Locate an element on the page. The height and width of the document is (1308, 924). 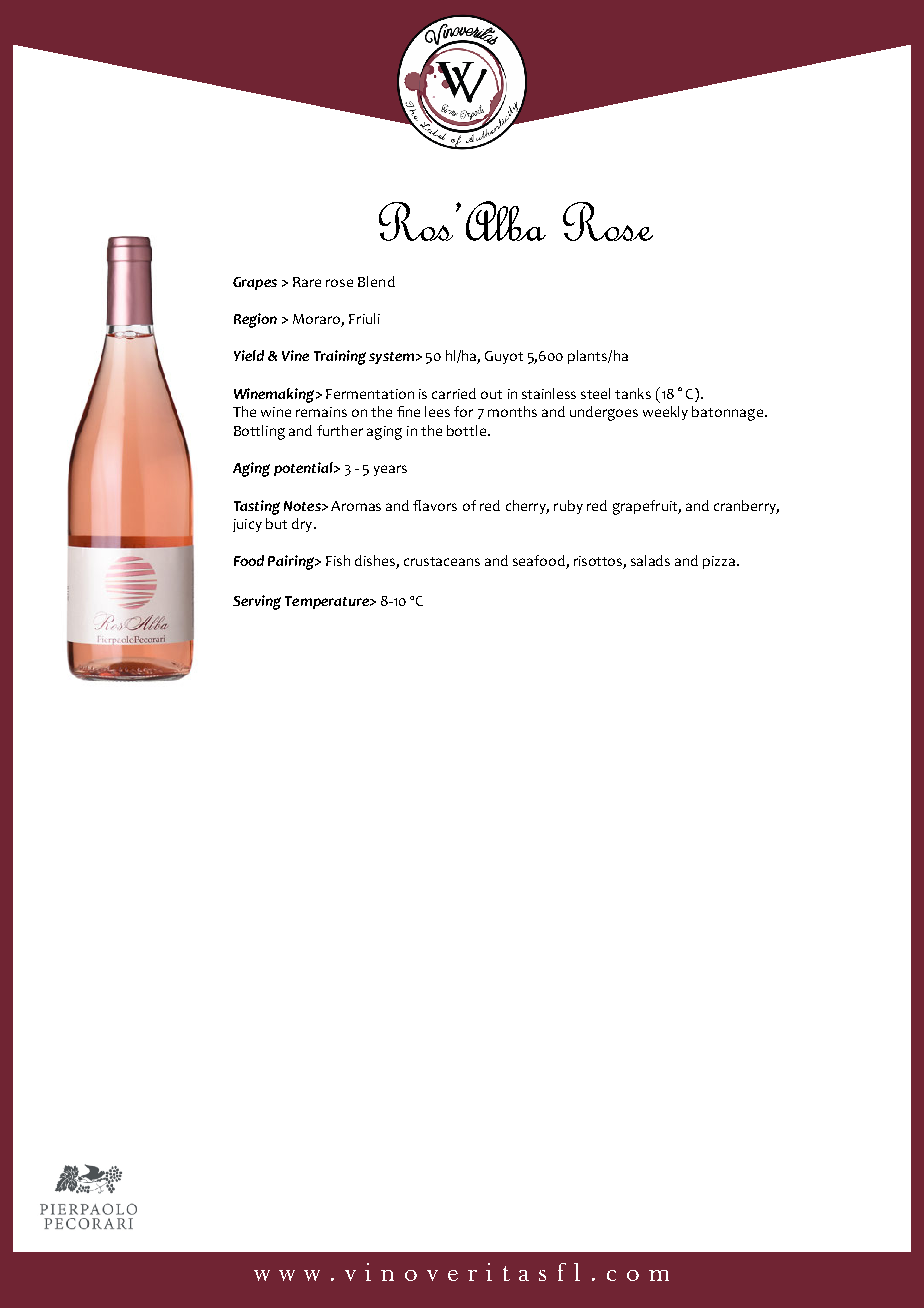
Serving is located at coordinates (257, 602).
